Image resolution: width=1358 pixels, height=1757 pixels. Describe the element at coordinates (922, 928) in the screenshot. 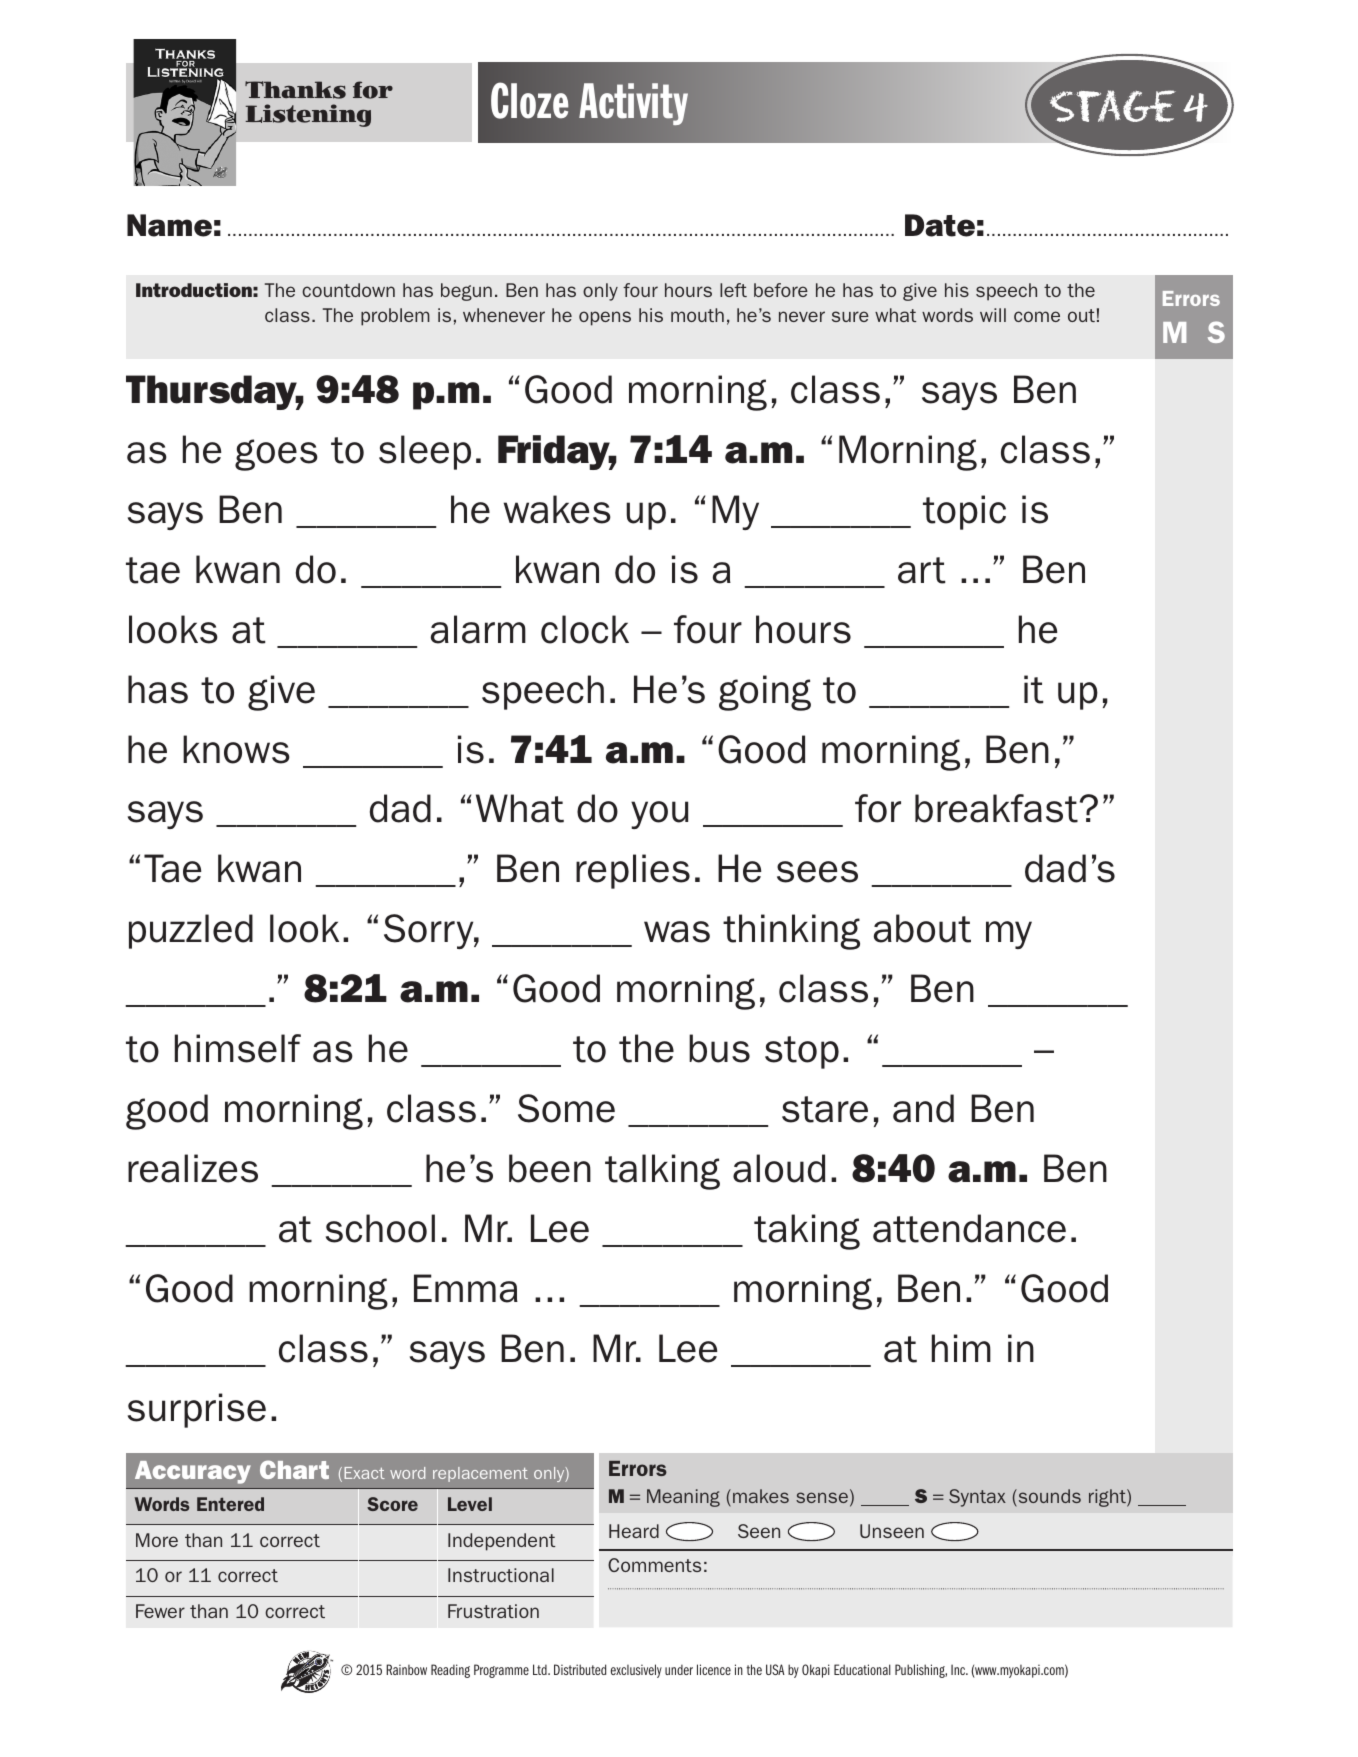

I see `about` at that location.
